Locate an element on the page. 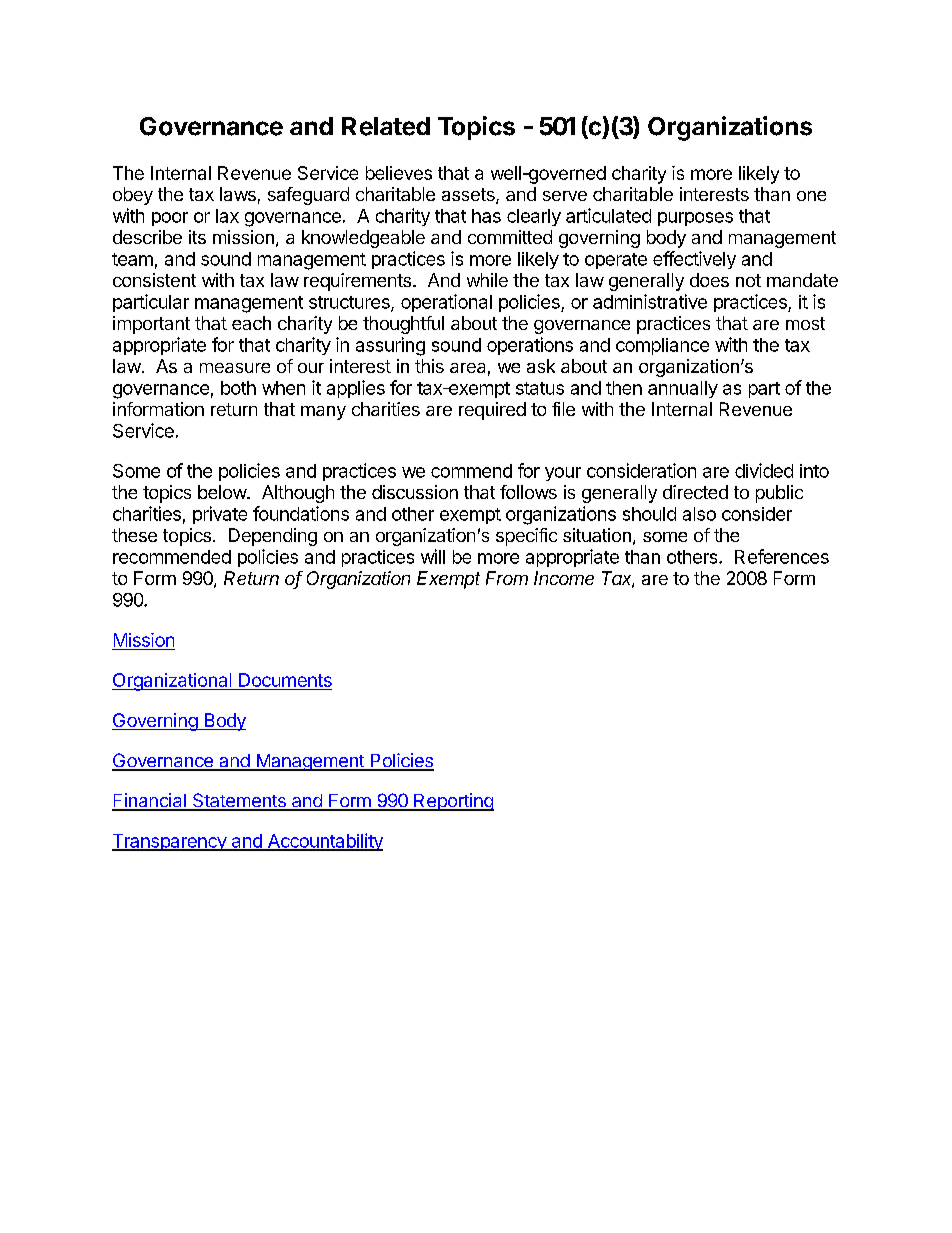 This page has width=952, height=1233. laws is located at coordinates (238, 194).
